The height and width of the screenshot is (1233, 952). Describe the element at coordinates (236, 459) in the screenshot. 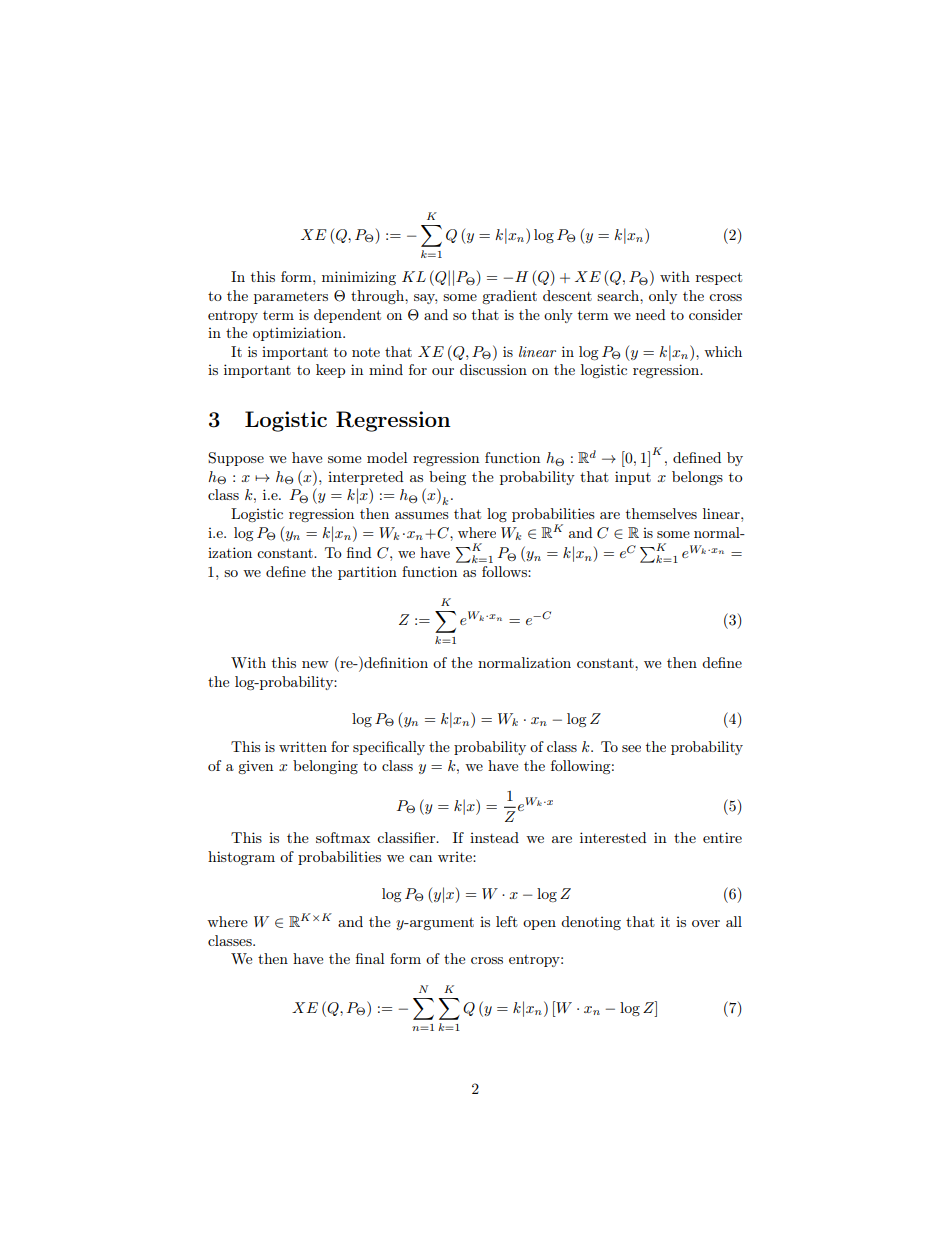

I see `Suppose` at that location.
